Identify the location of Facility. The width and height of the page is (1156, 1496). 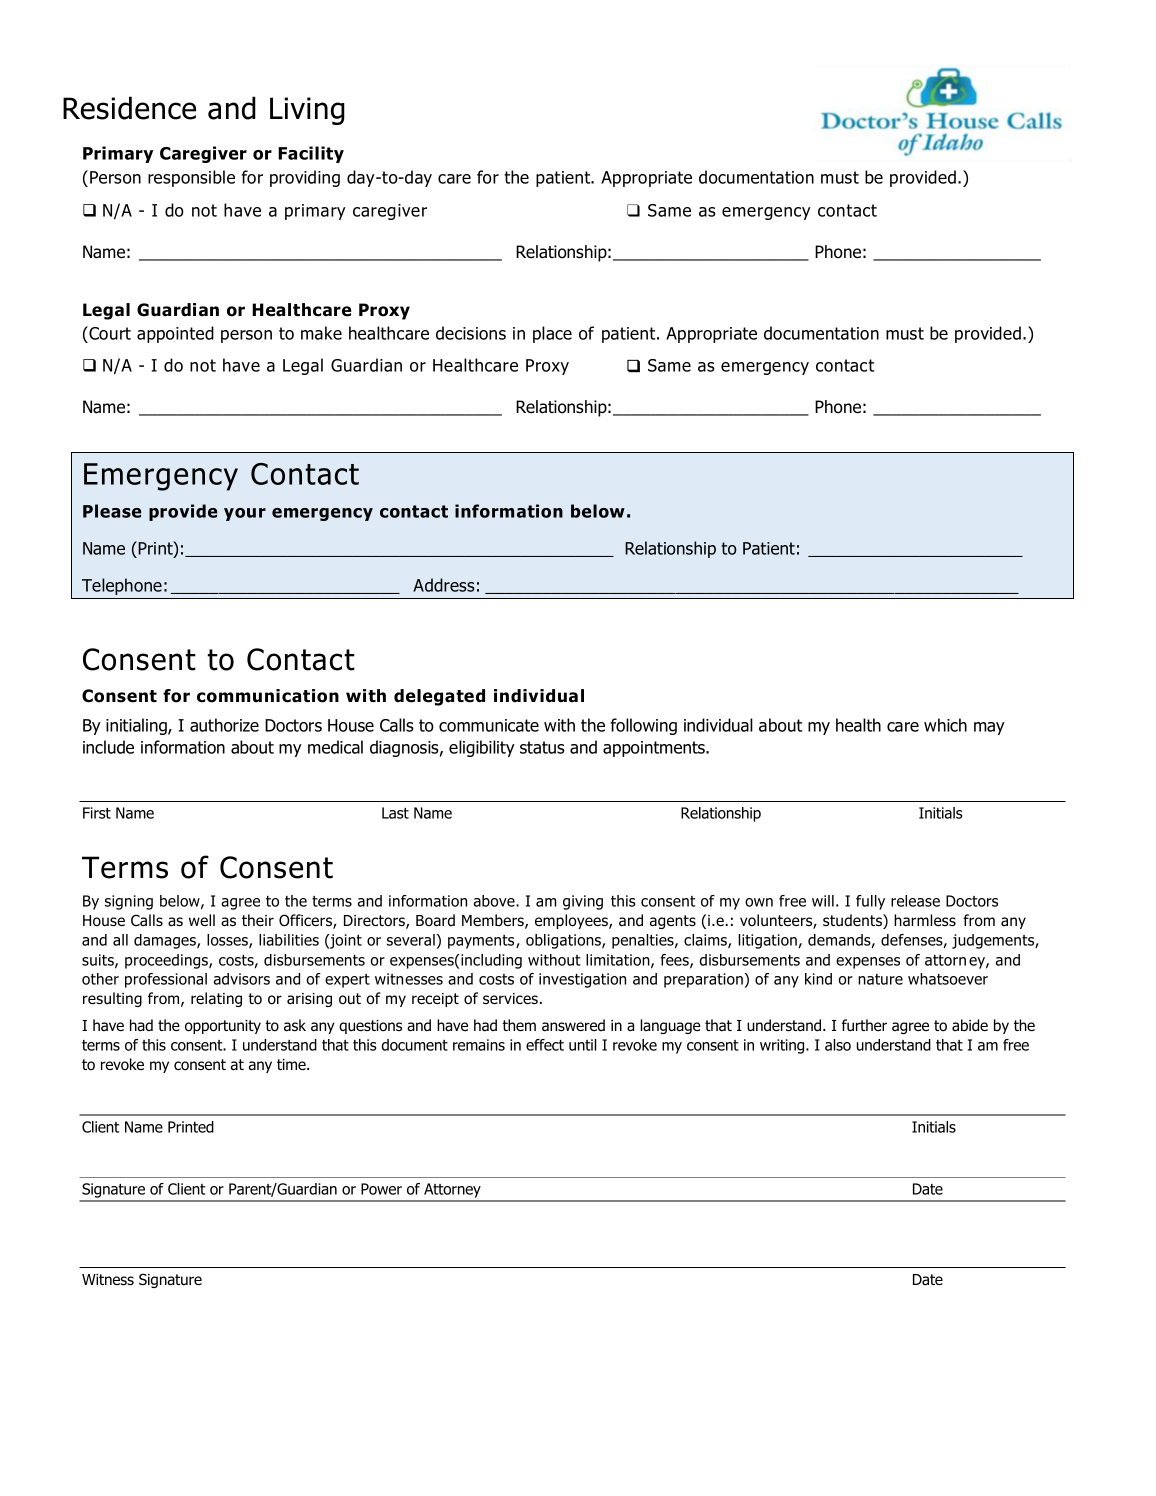
(311, 154).
